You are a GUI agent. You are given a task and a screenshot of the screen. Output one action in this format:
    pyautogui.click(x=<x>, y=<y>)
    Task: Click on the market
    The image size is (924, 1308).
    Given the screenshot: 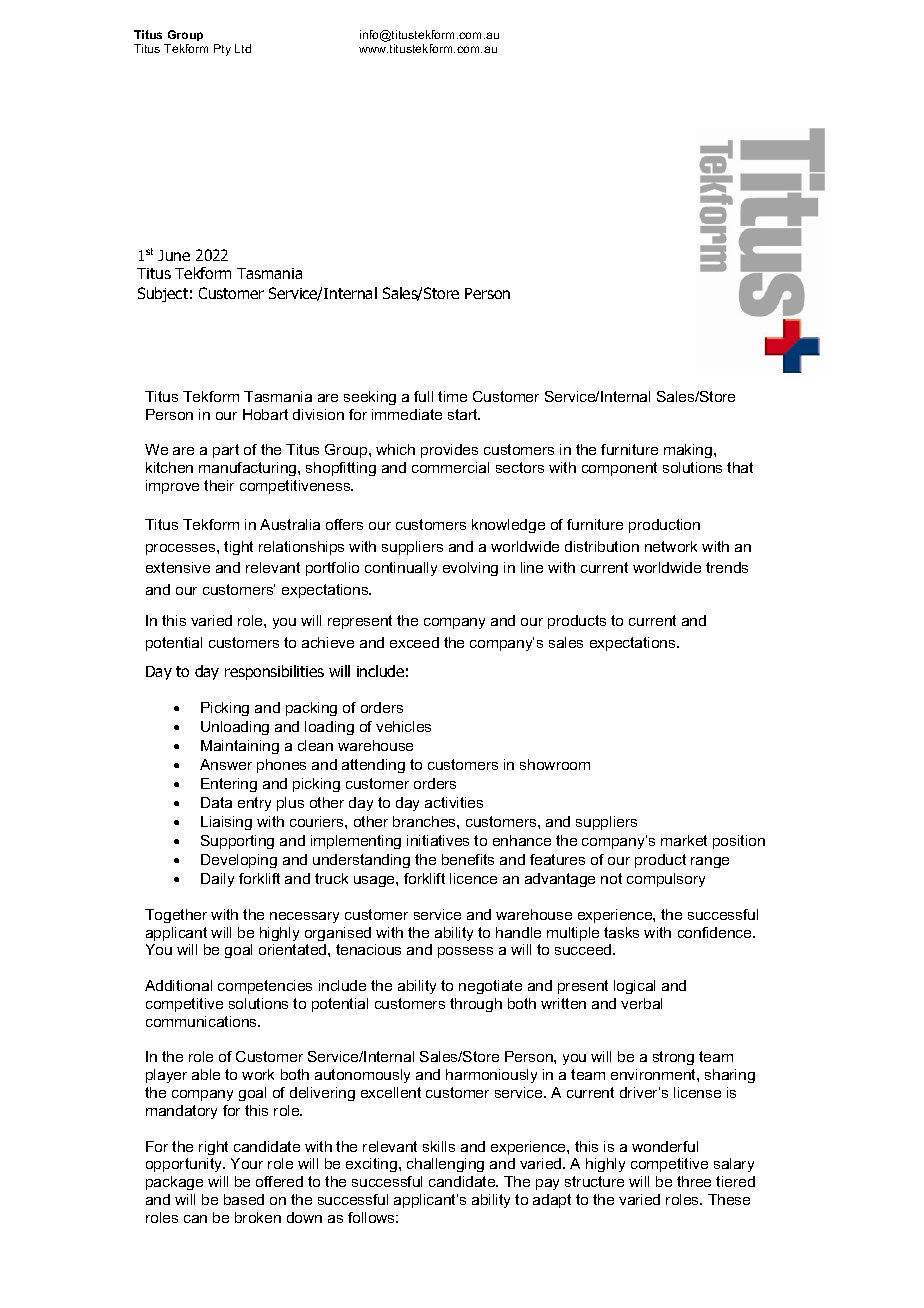 What is the action you would take?
    pyautogui.click(x=684, y=840)
